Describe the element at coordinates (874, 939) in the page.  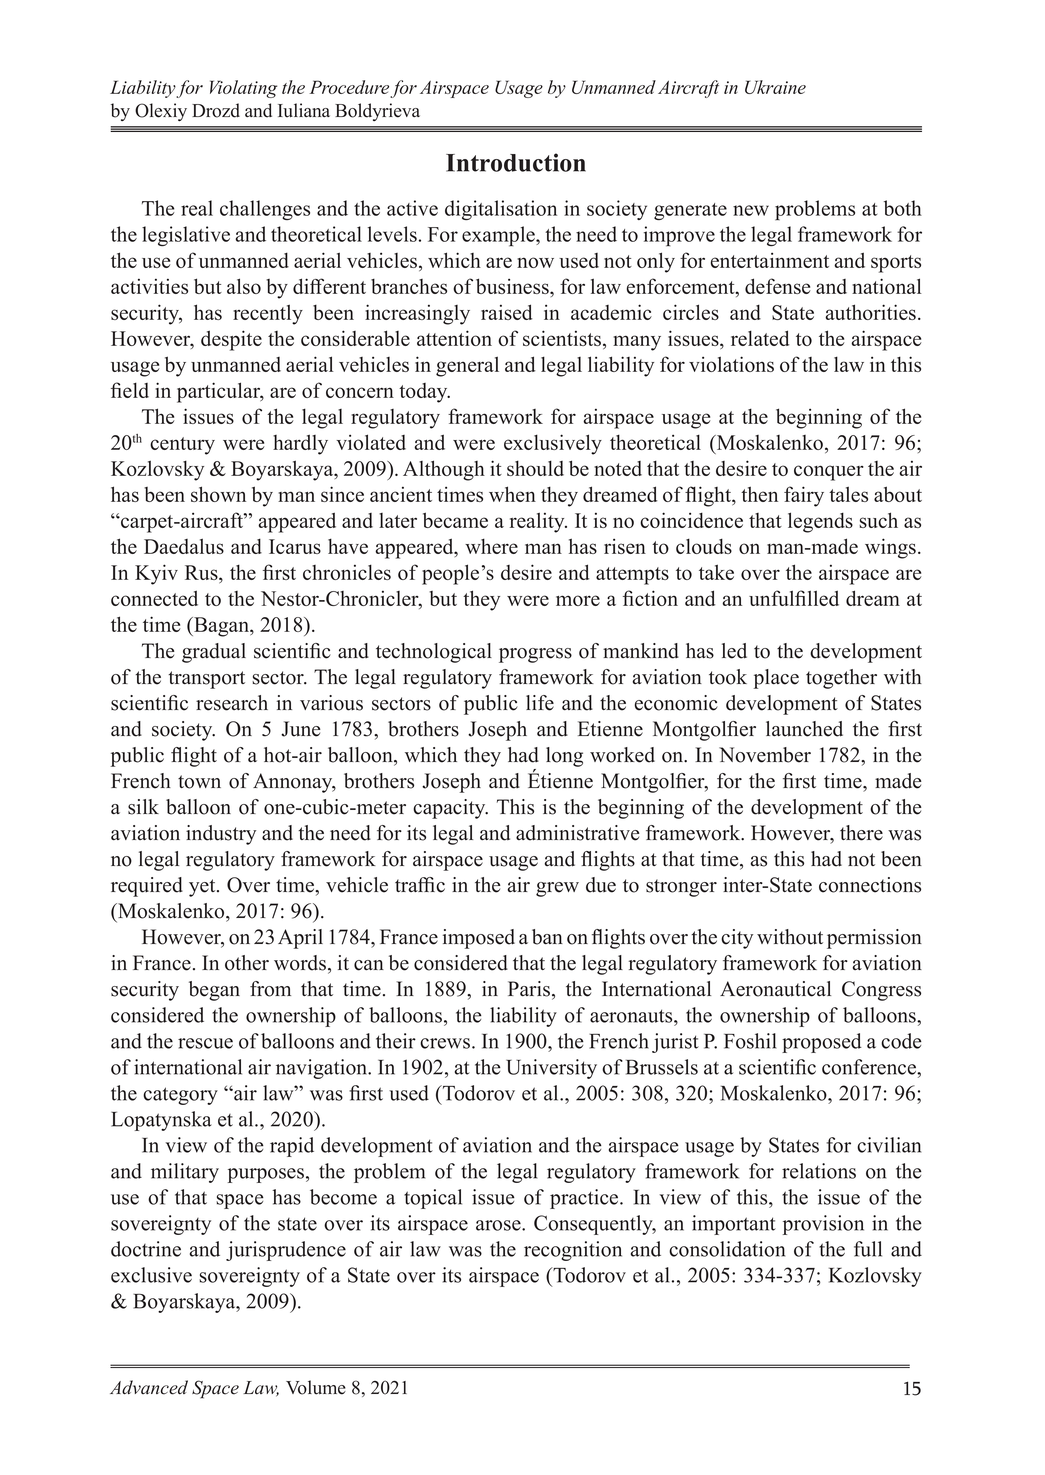
I see `permission` at that location.
